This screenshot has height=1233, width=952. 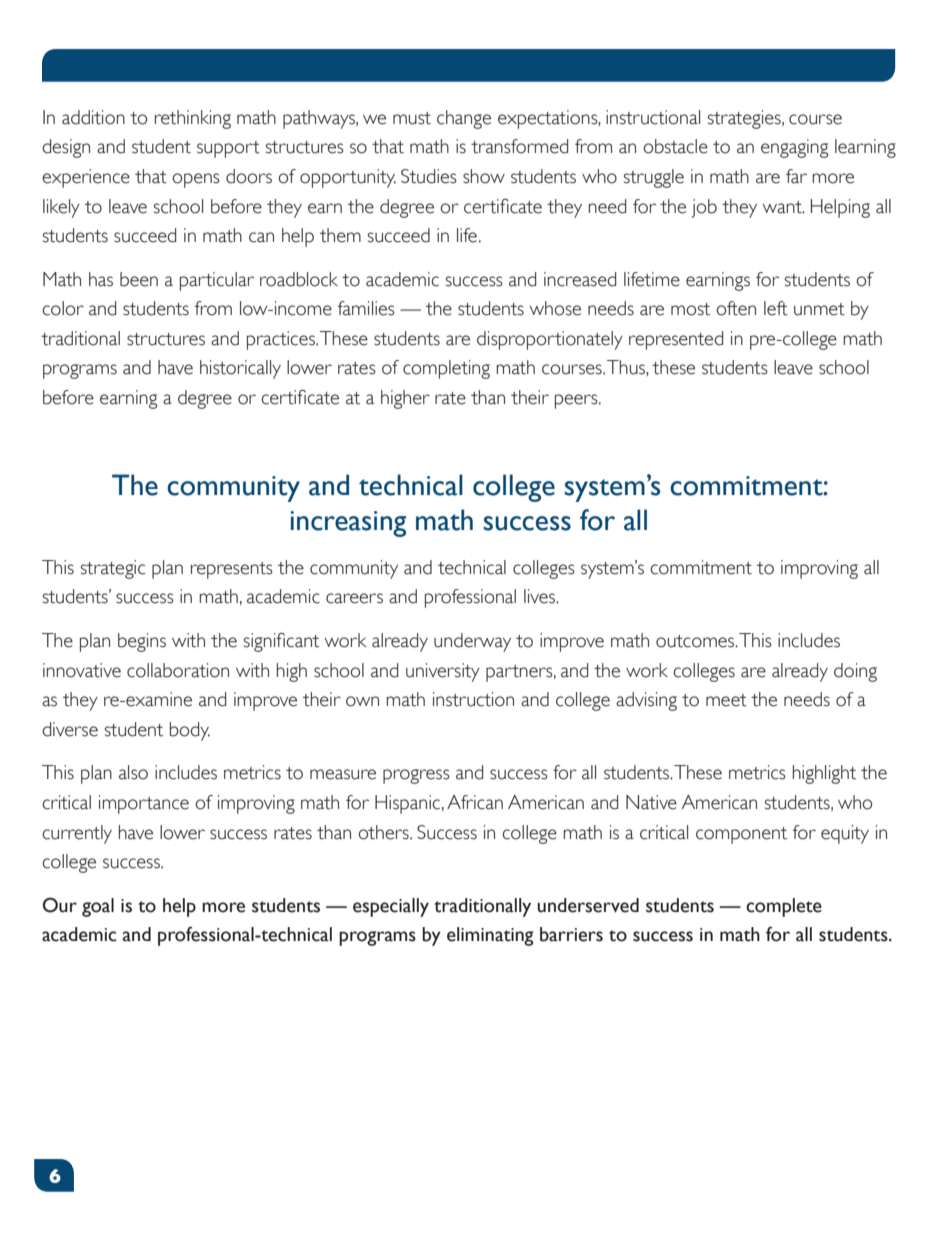 I want to click on rethinking, so click(x=193, y=119).
